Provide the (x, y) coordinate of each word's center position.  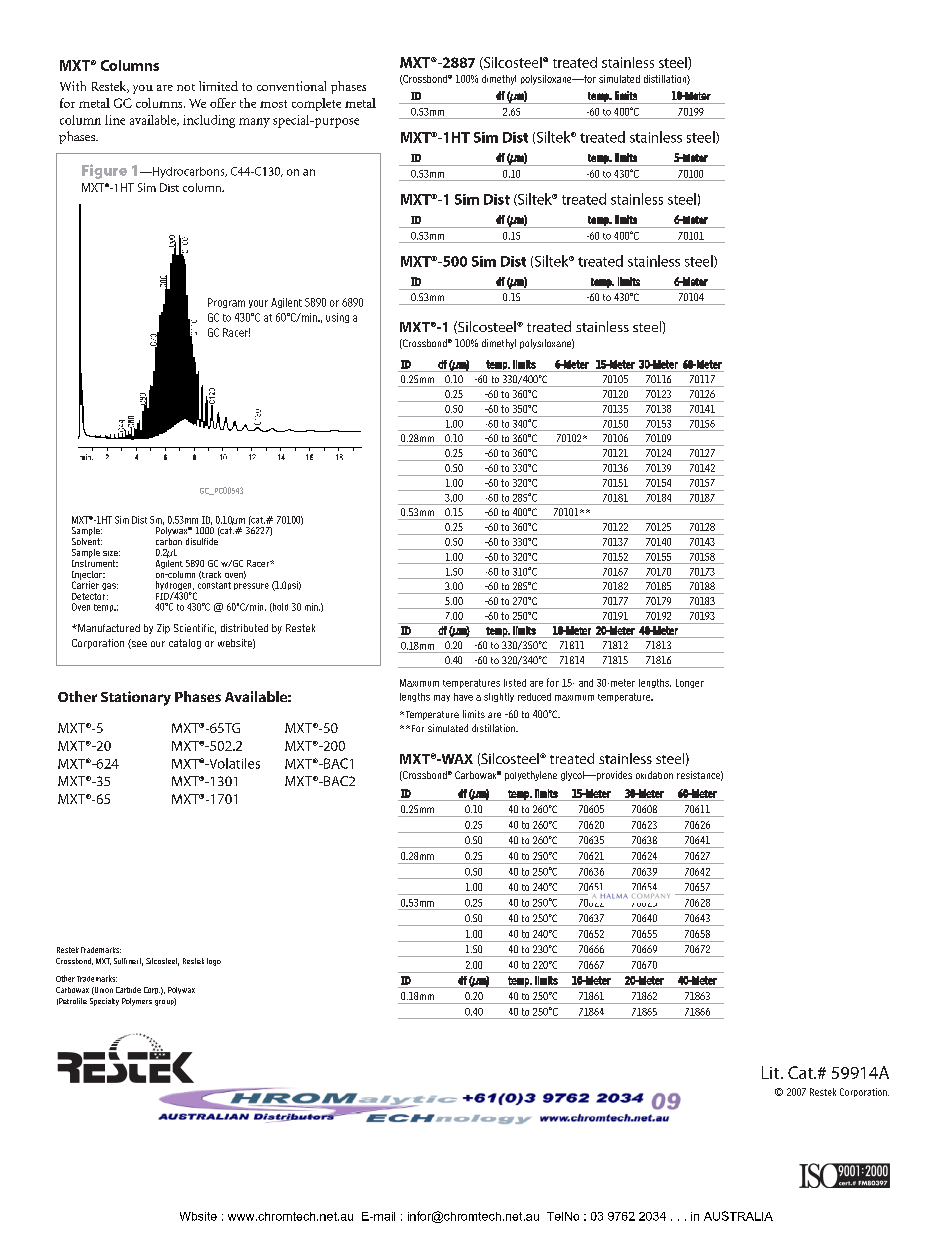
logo (214, 962)
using (337, 318)
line (115, 120)
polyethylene (531, 776)
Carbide (128, 990)
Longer (690, 683)
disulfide (203, 540)
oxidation (654, 775)
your (258, 304)
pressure (251, 586)
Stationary (136, 698)
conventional (291, 86)
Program (226, 303)
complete (316, 104)
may (442, 698)
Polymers (137, 1002)
